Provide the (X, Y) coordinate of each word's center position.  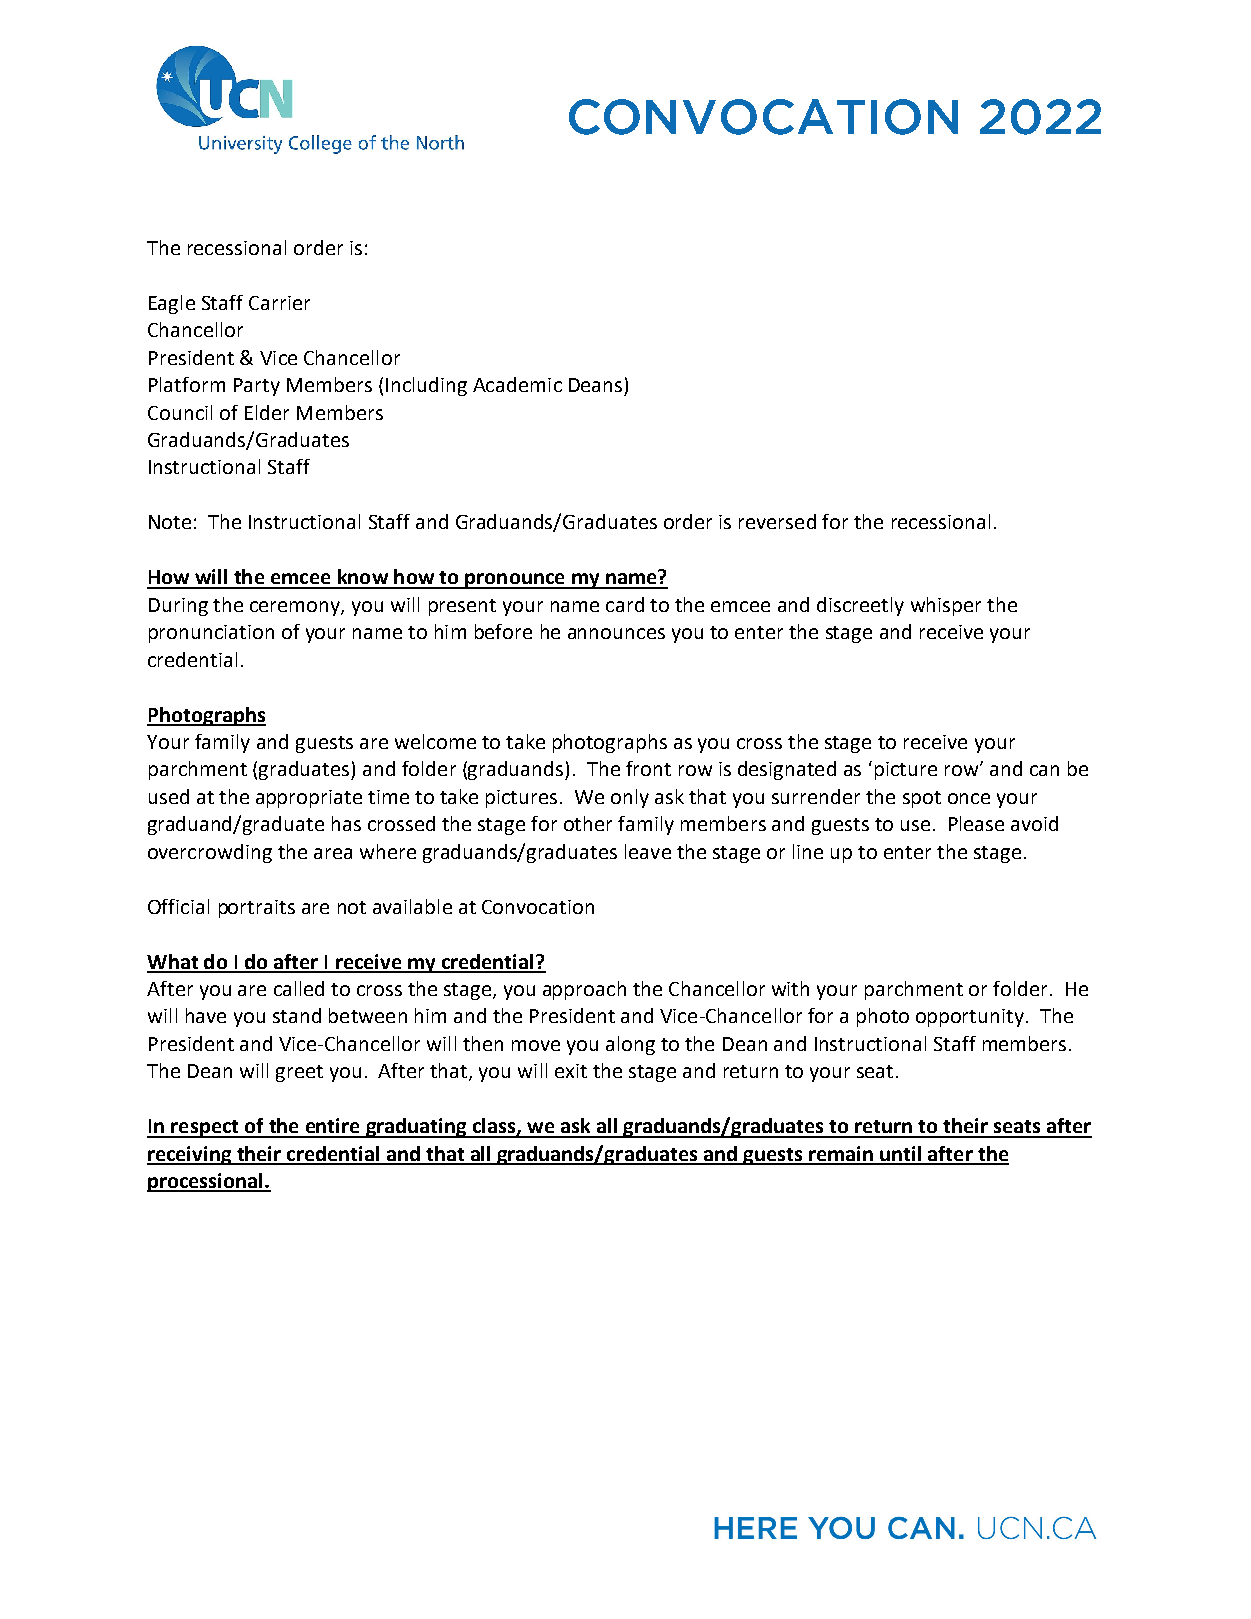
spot (922, 799)
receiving (190, 1155)
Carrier (279, 303)
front (648, 768)
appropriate (309, 799)
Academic (517, 384)
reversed (777, 521)
